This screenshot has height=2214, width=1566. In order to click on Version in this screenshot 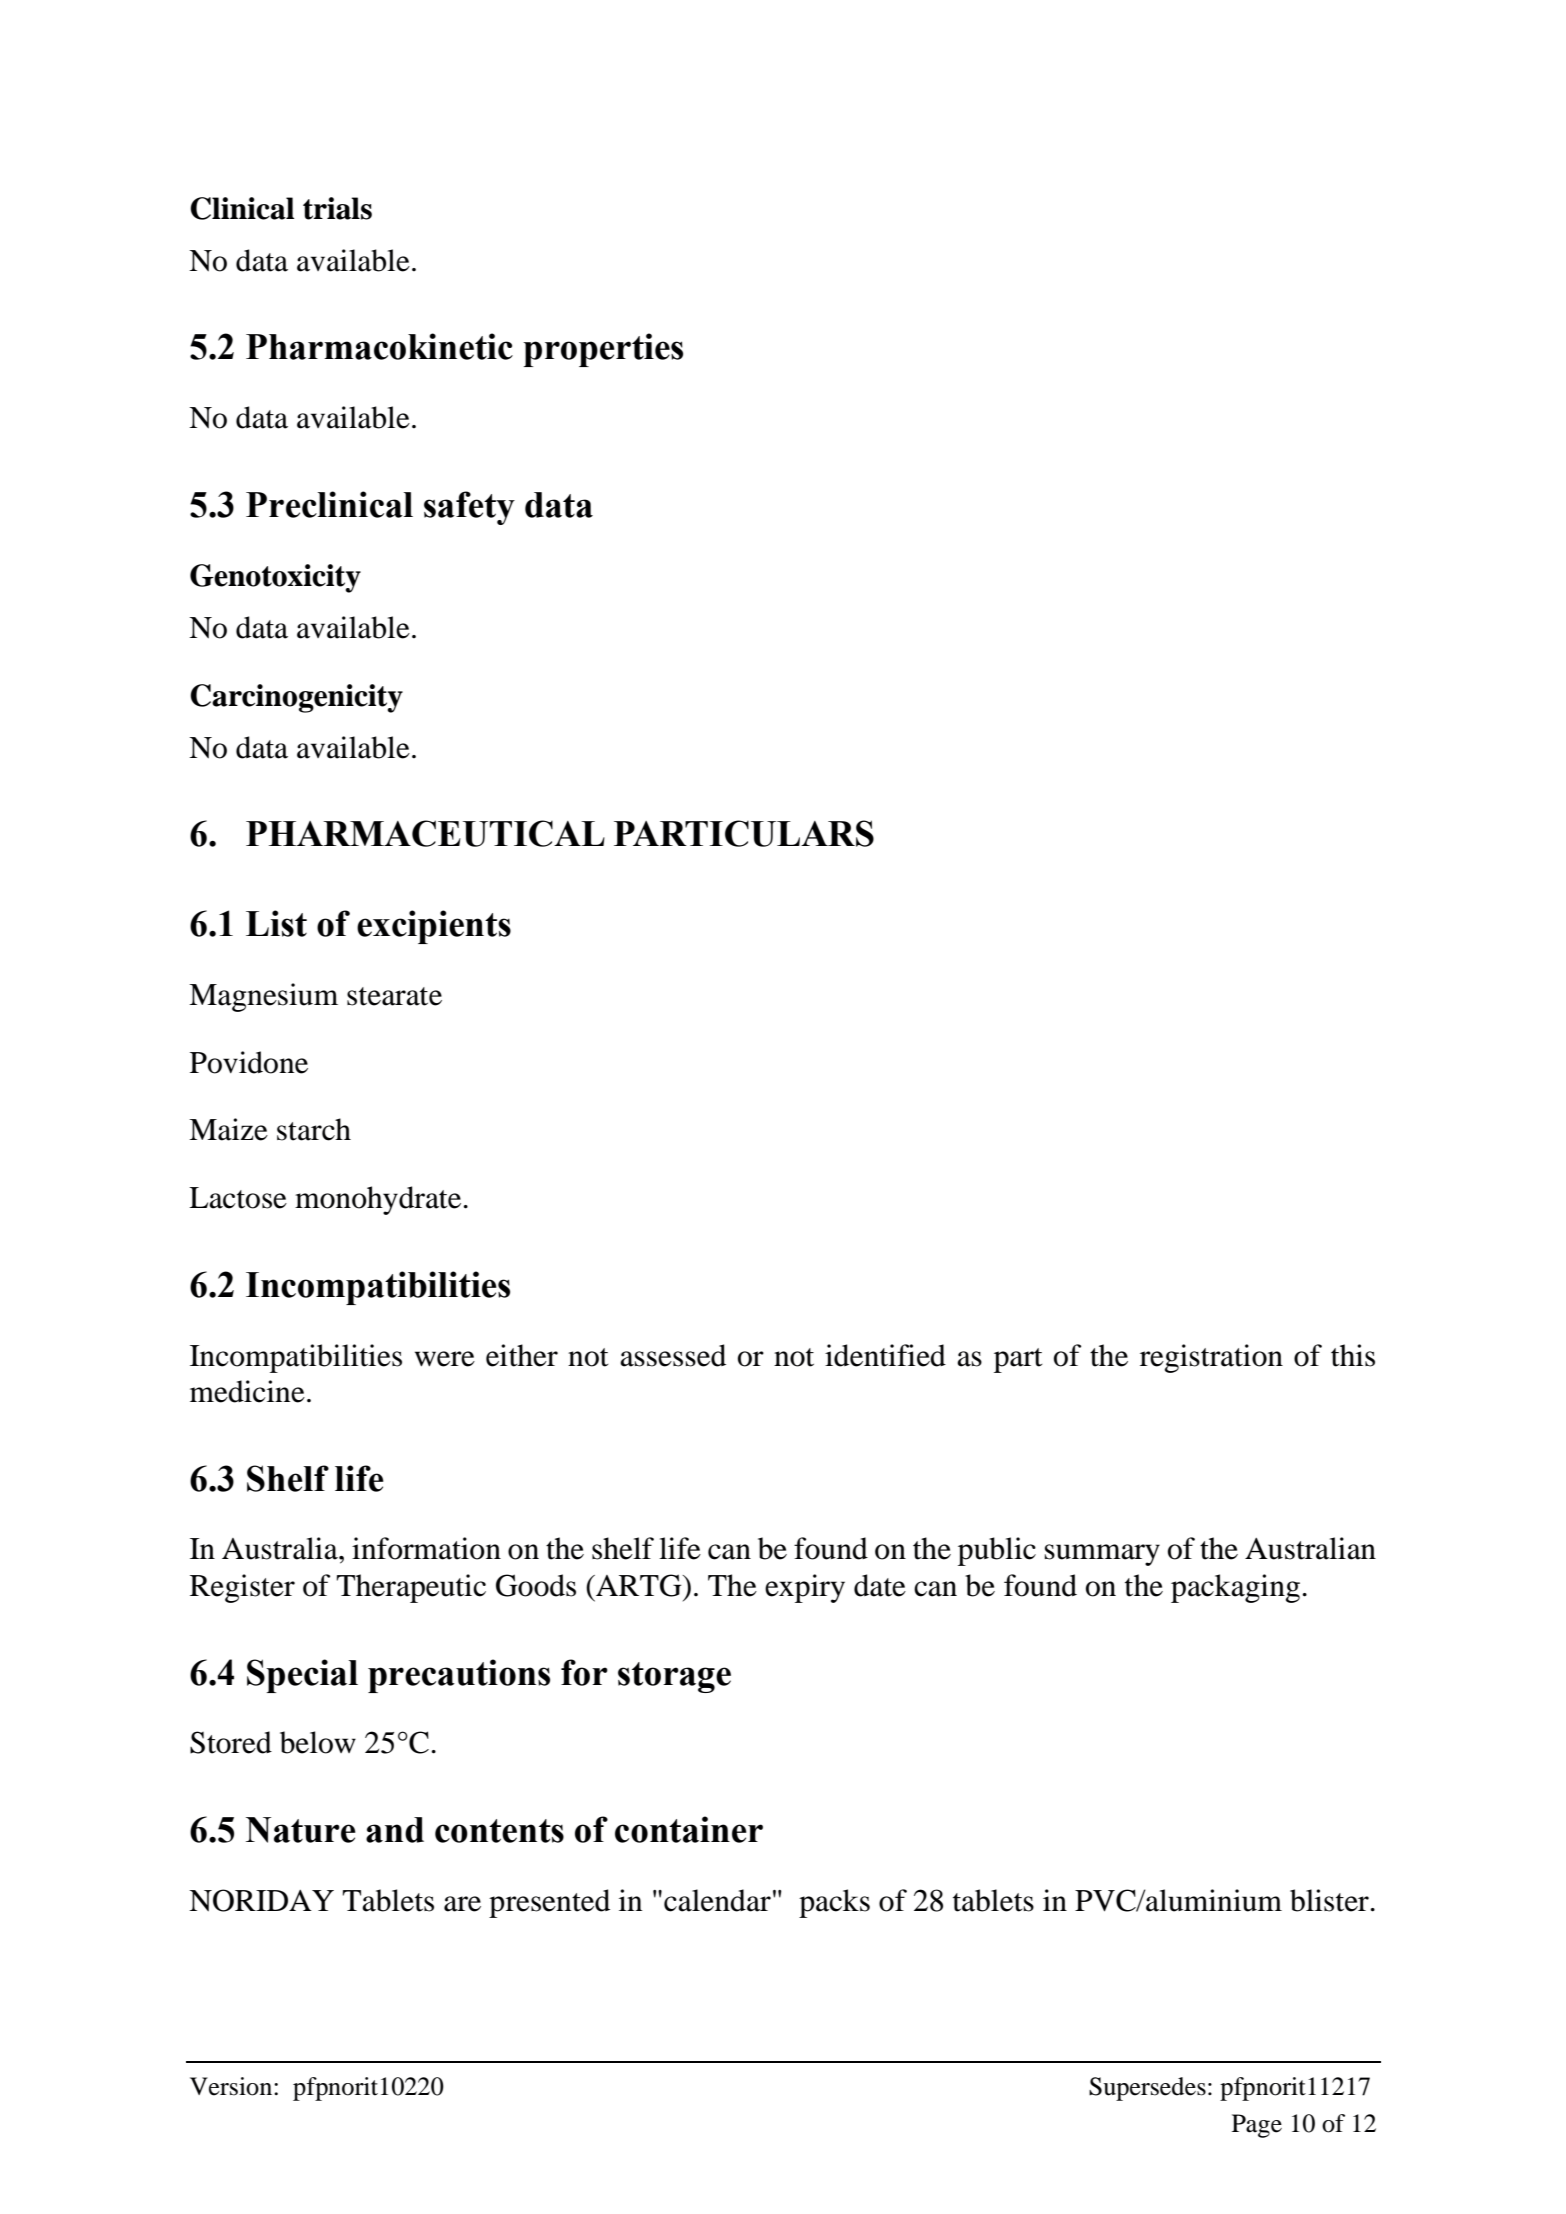, I will do `click(232, 2086)`.
